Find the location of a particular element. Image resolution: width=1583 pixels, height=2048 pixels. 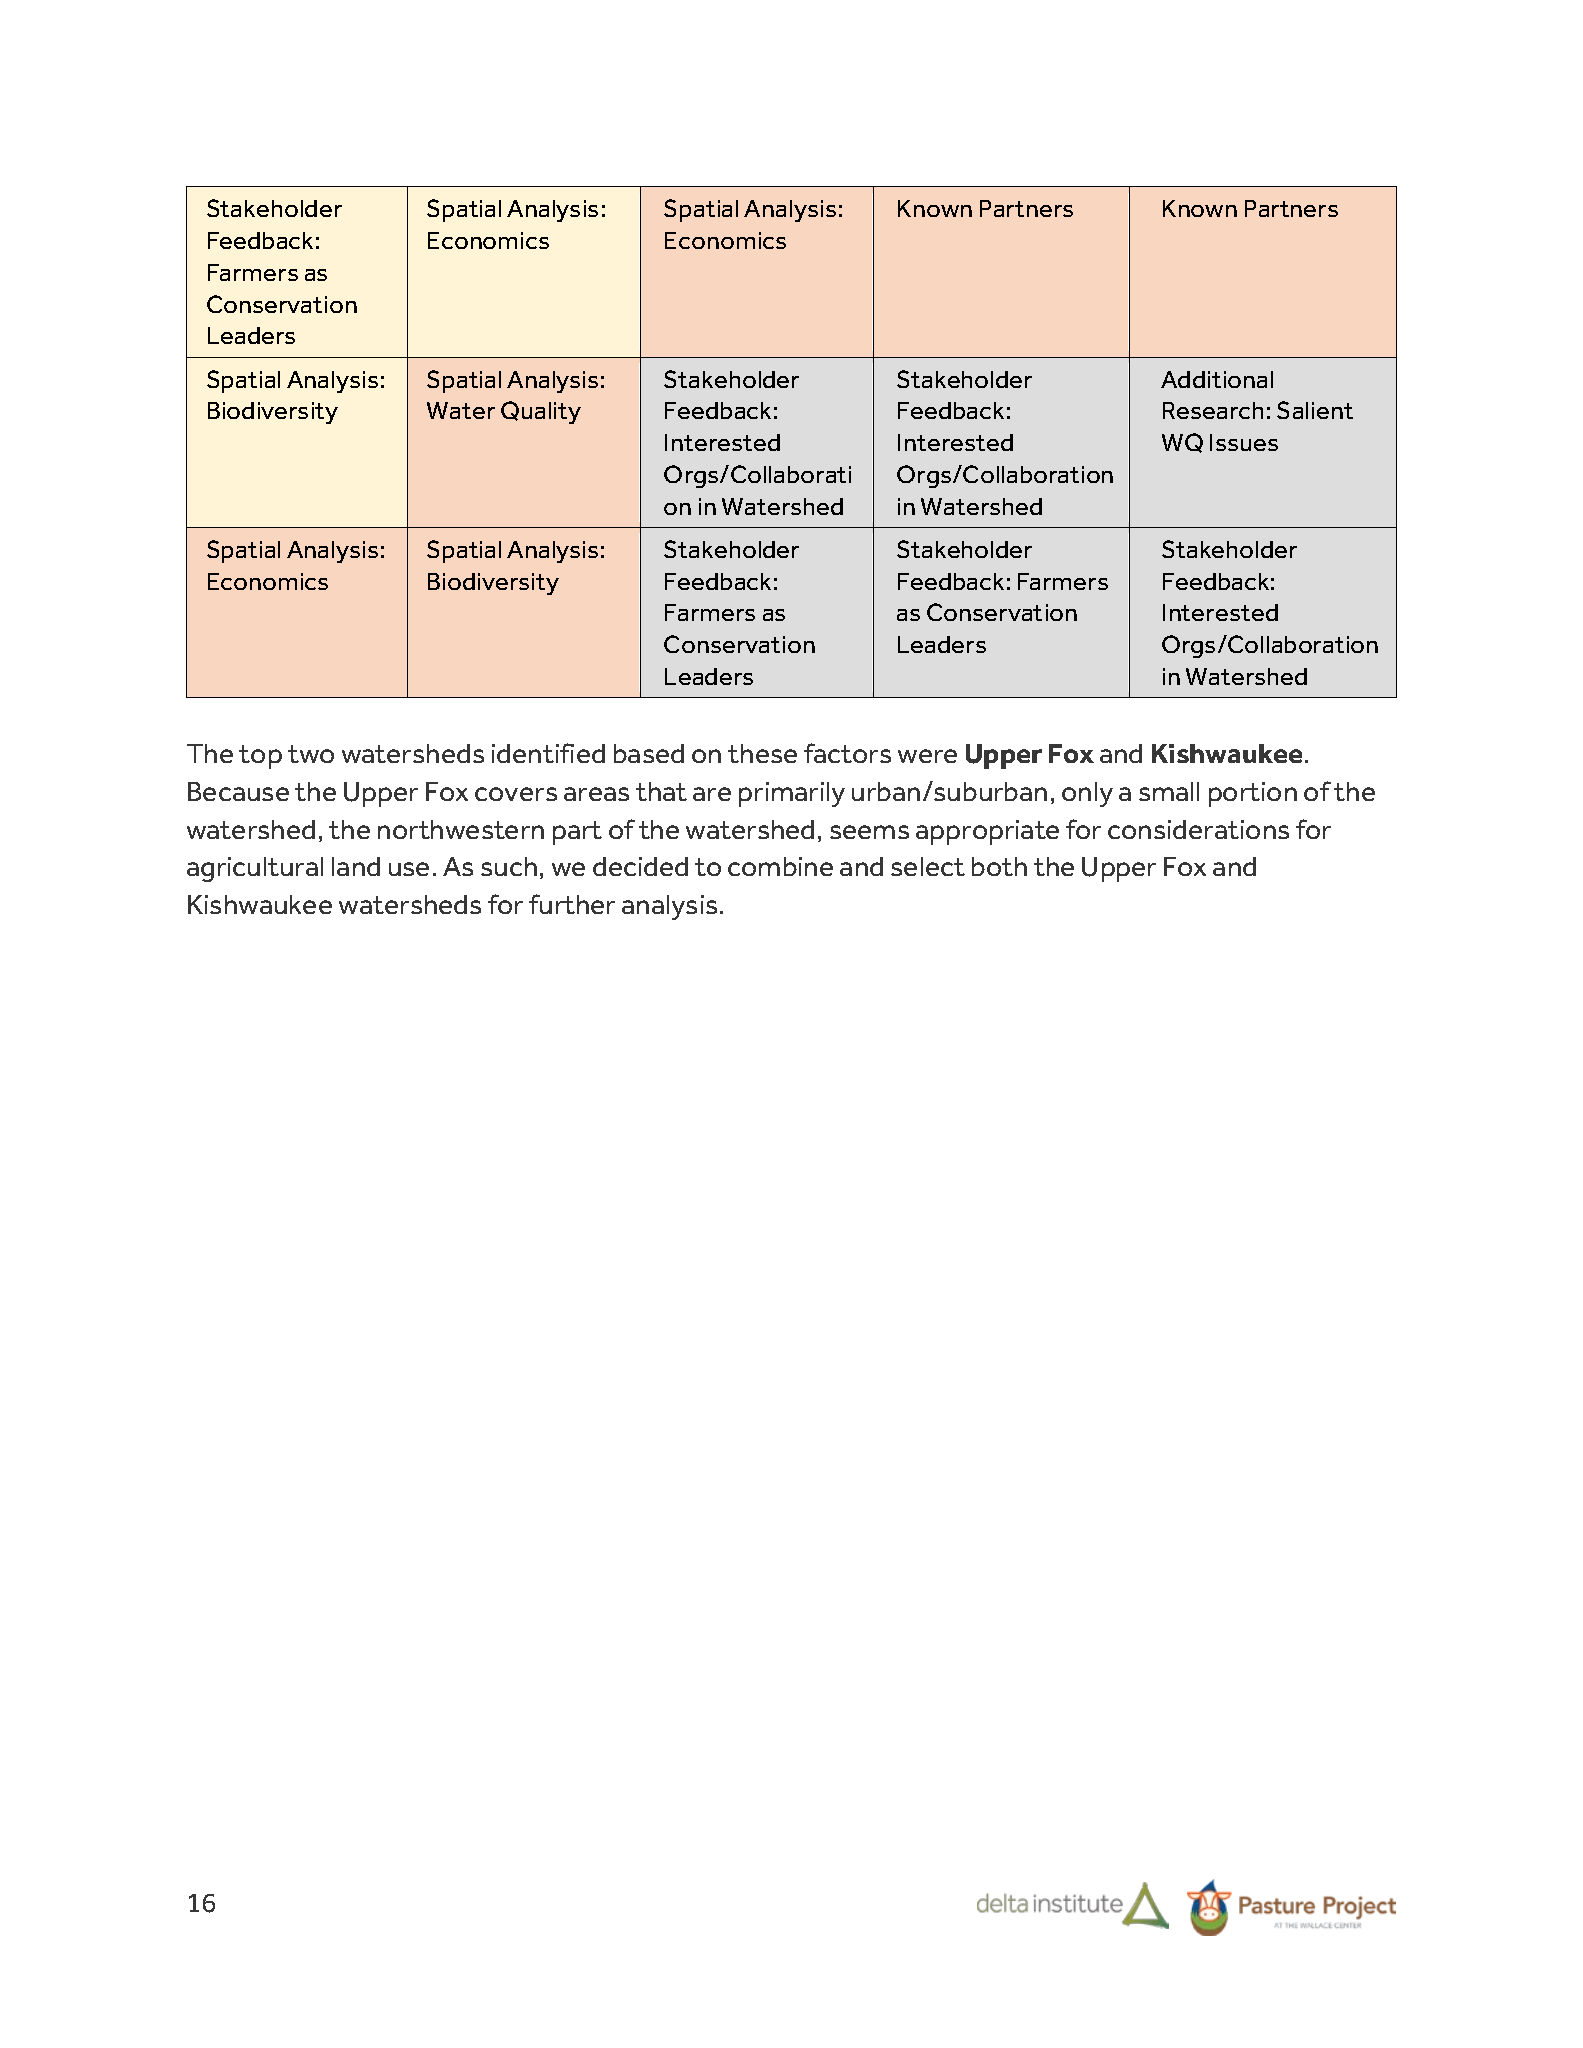

land is located at coordinates (356, 866).
